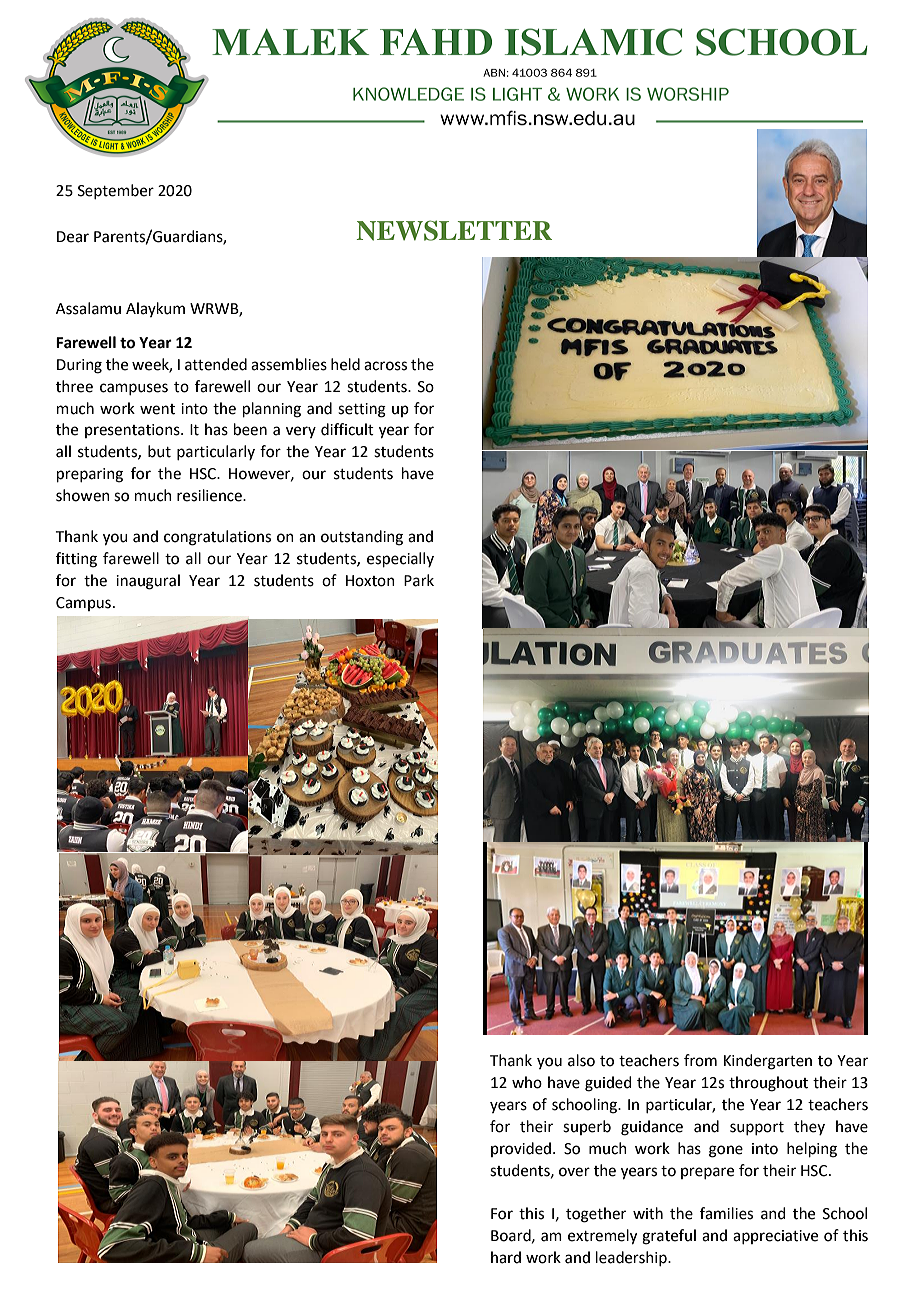 This screenshot has height=1309, width=924. What do you see at coordinates (362, 538) in the screenshot?
I see `outstanding` at bounding box center [362, 538].
